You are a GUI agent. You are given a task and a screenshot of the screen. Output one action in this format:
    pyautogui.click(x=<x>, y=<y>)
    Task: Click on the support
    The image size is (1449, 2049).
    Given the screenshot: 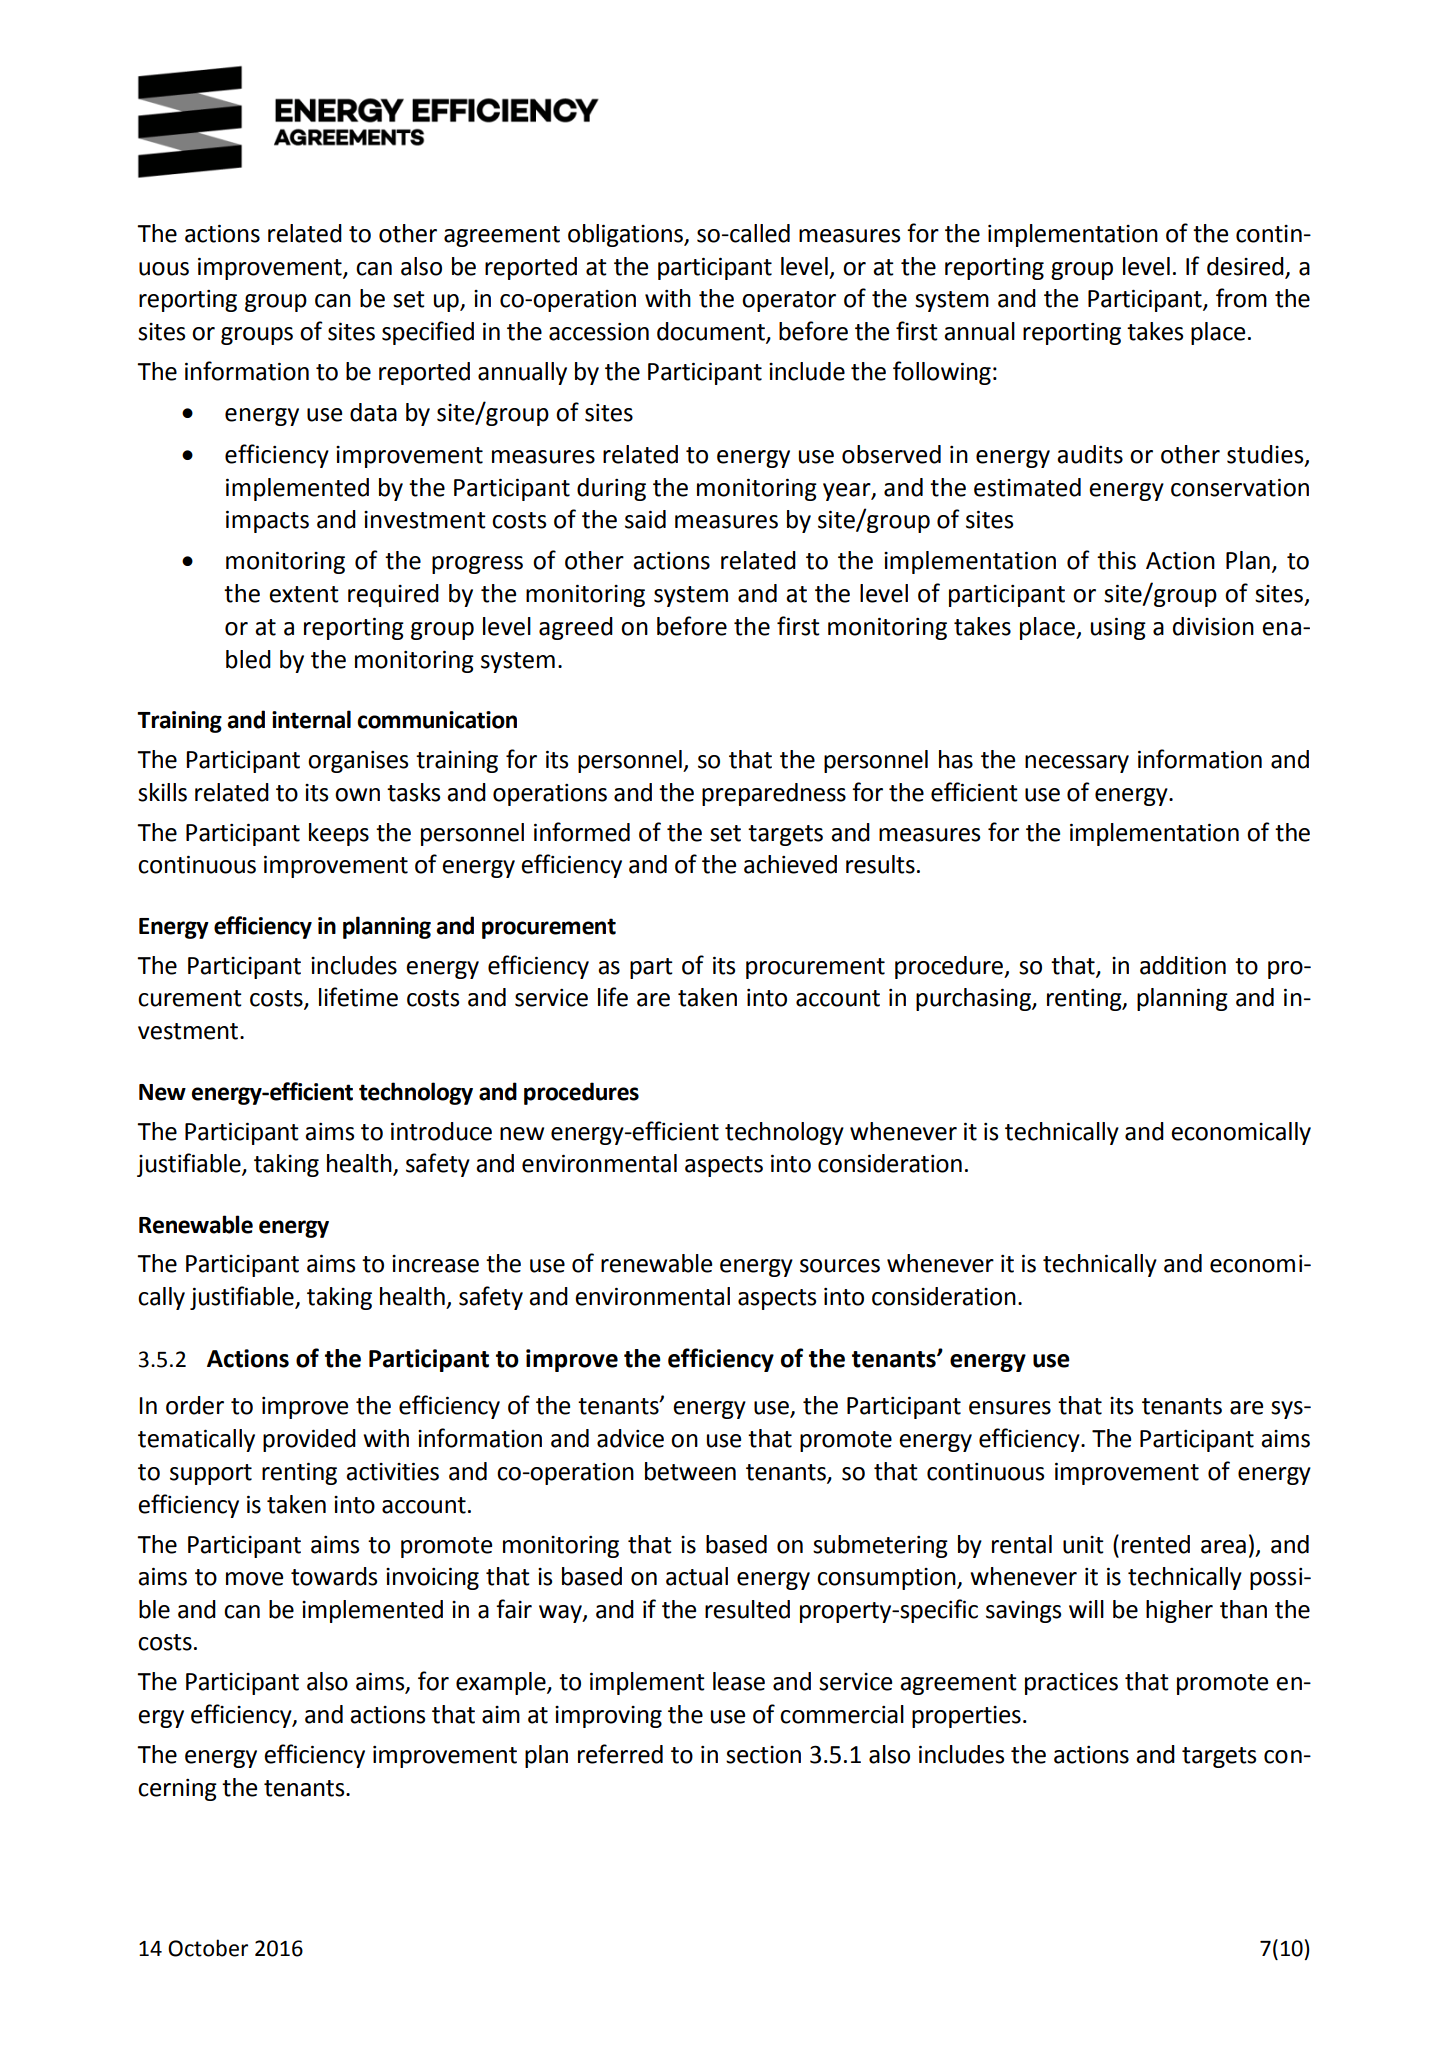 What is the action you would take?
    pyautogui.click(x=211, y=1474)
